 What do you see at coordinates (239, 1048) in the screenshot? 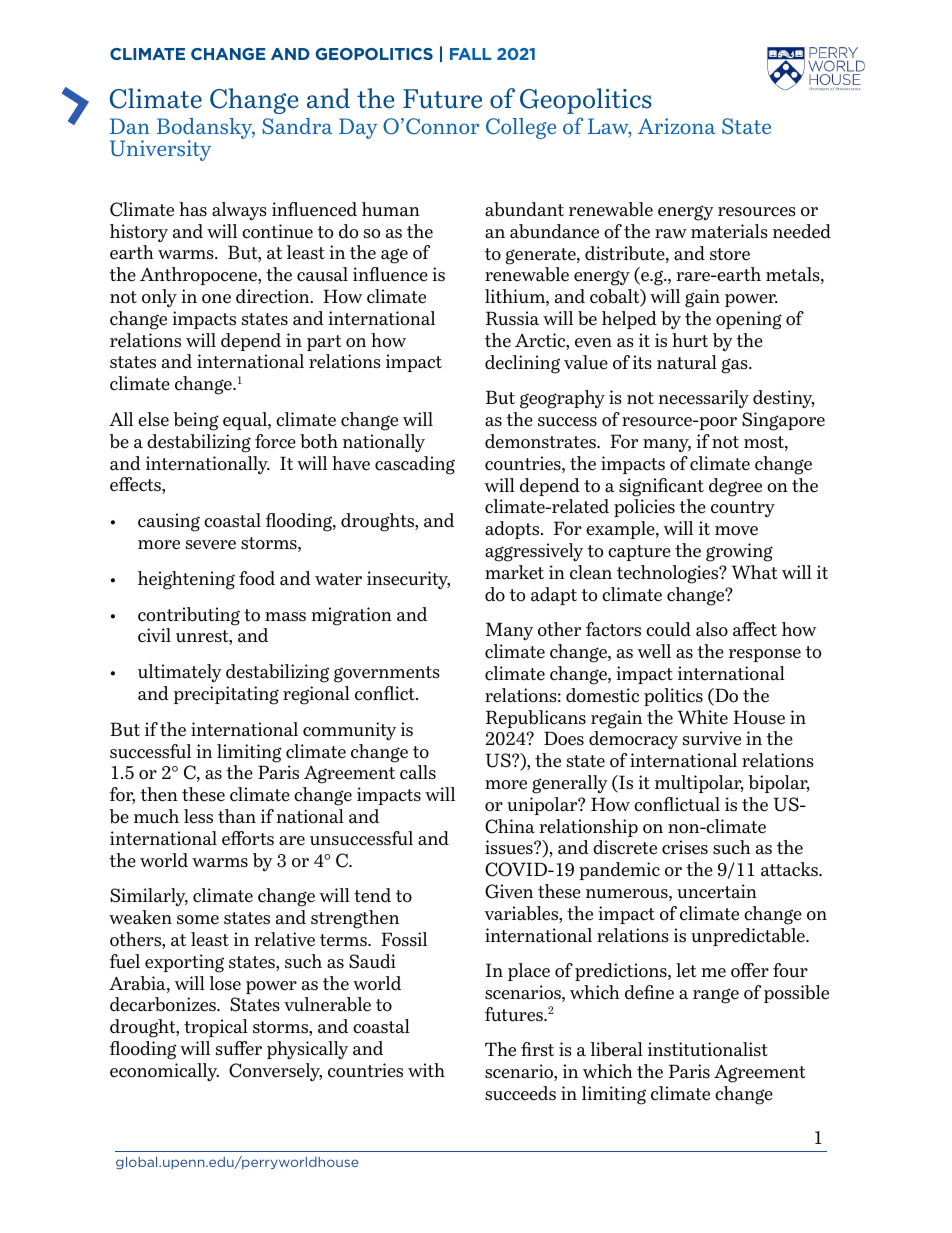
I see `suffer` at bounding box center [239, 1048].
